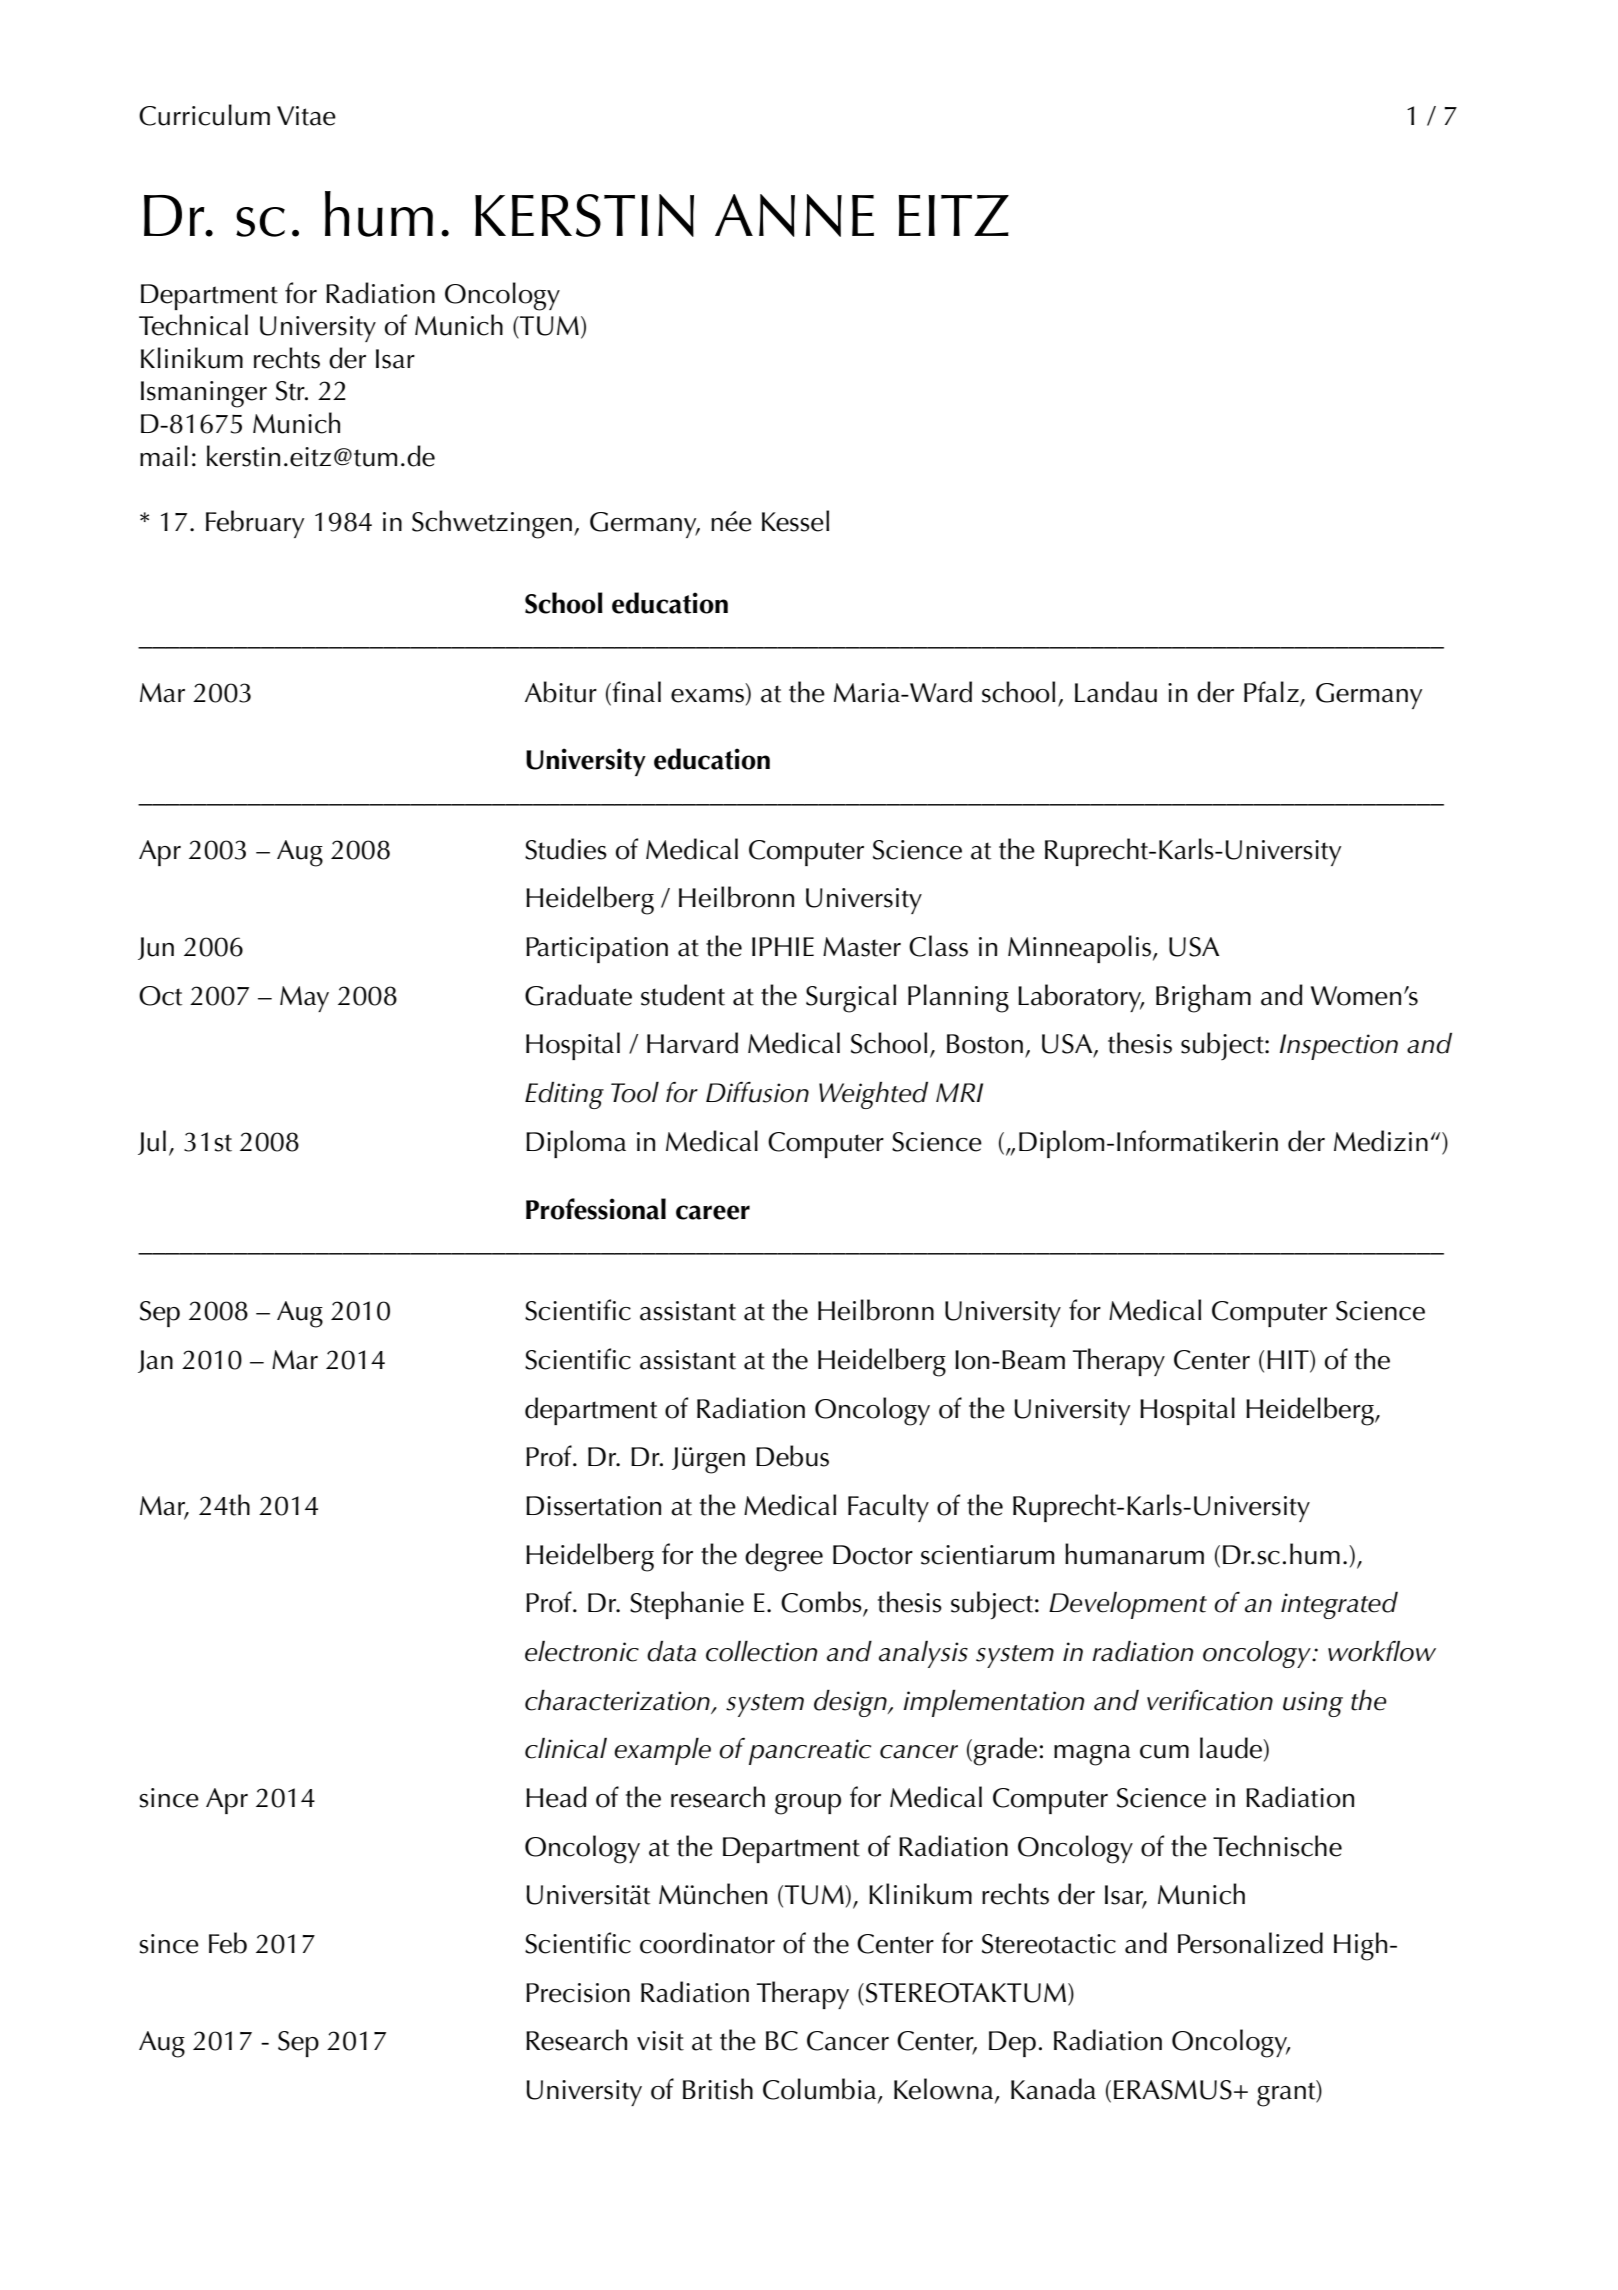 The width and height of the screenshot is (1618, 2290). What do you see at coordinates (582, 1651) in the screenshot?
I see `electronic` at bounding box center [582, 1651].
